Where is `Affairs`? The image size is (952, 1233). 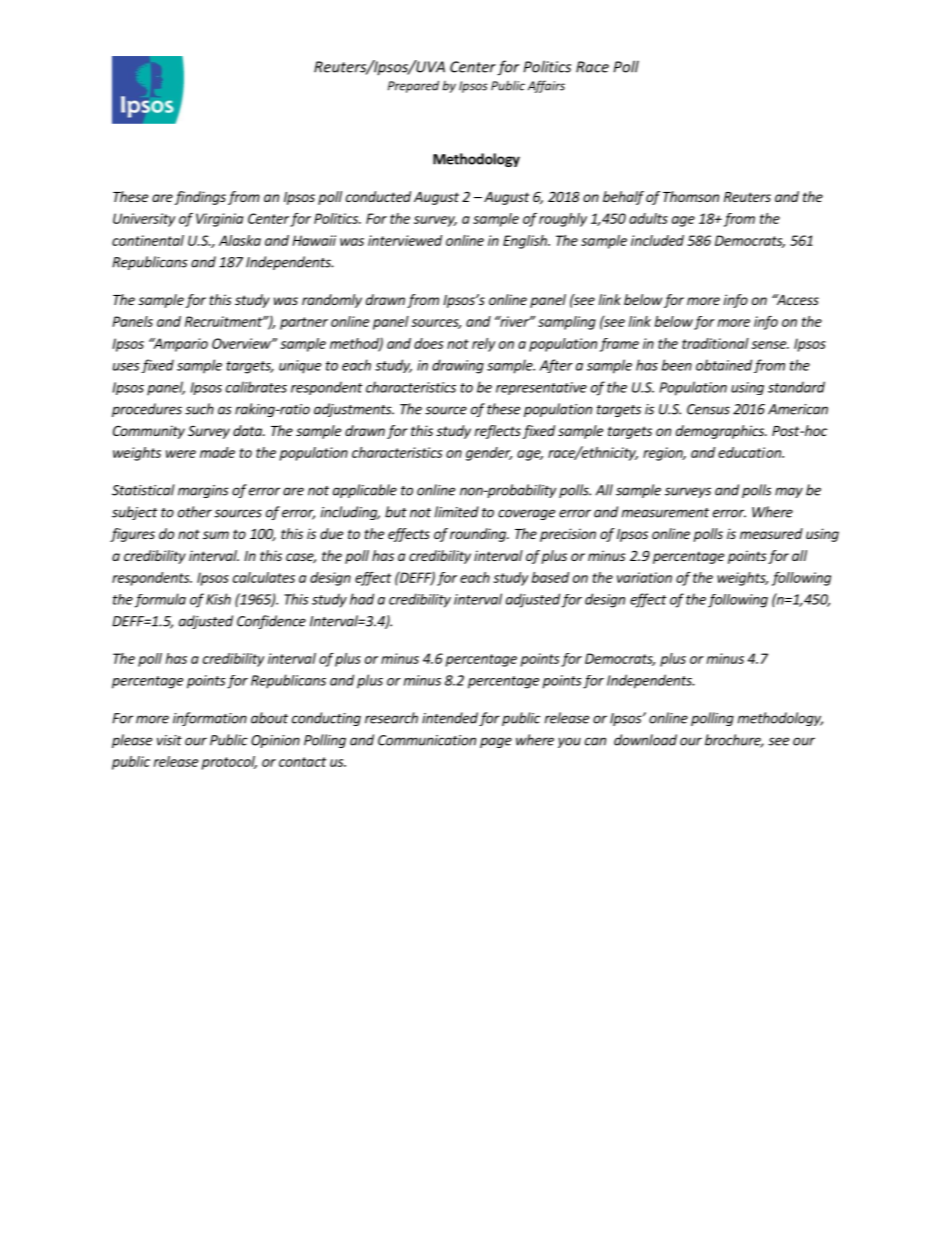
Affairs is located at coordinates (546, 86).
